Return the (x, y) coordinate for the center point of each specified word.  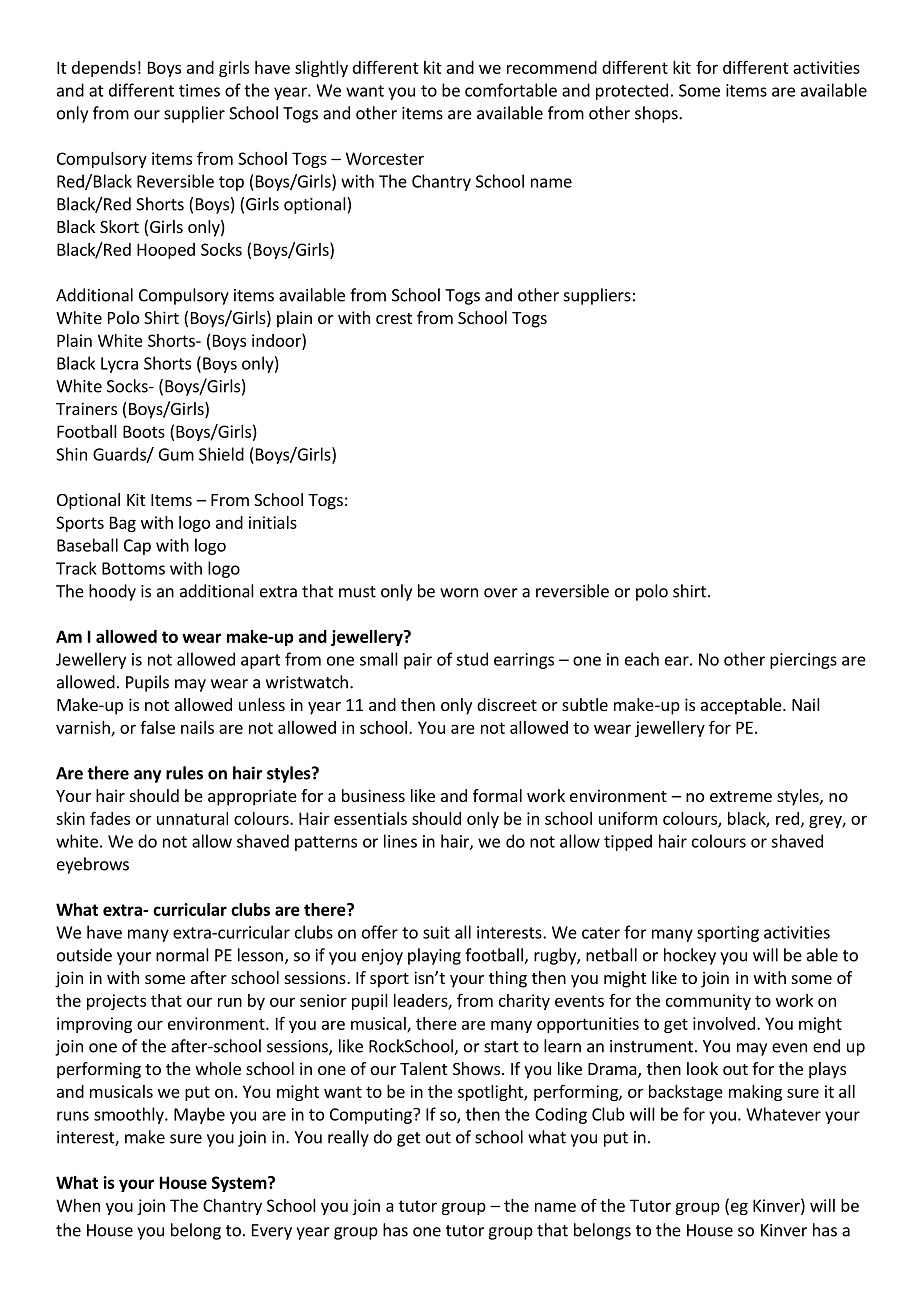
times (199, 90)
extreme (741, 796)
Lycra (119, 365)
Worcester (385, 158)
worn (459, 593)
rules (184, 773)
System (240, 1184)
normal (182, 955)
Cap (137, 547)
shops (657, 114)
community (708, 1002)
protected (632, 91)
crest (394, 318)
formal (497, 795)
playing (434, 956)
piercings (803, 661)
